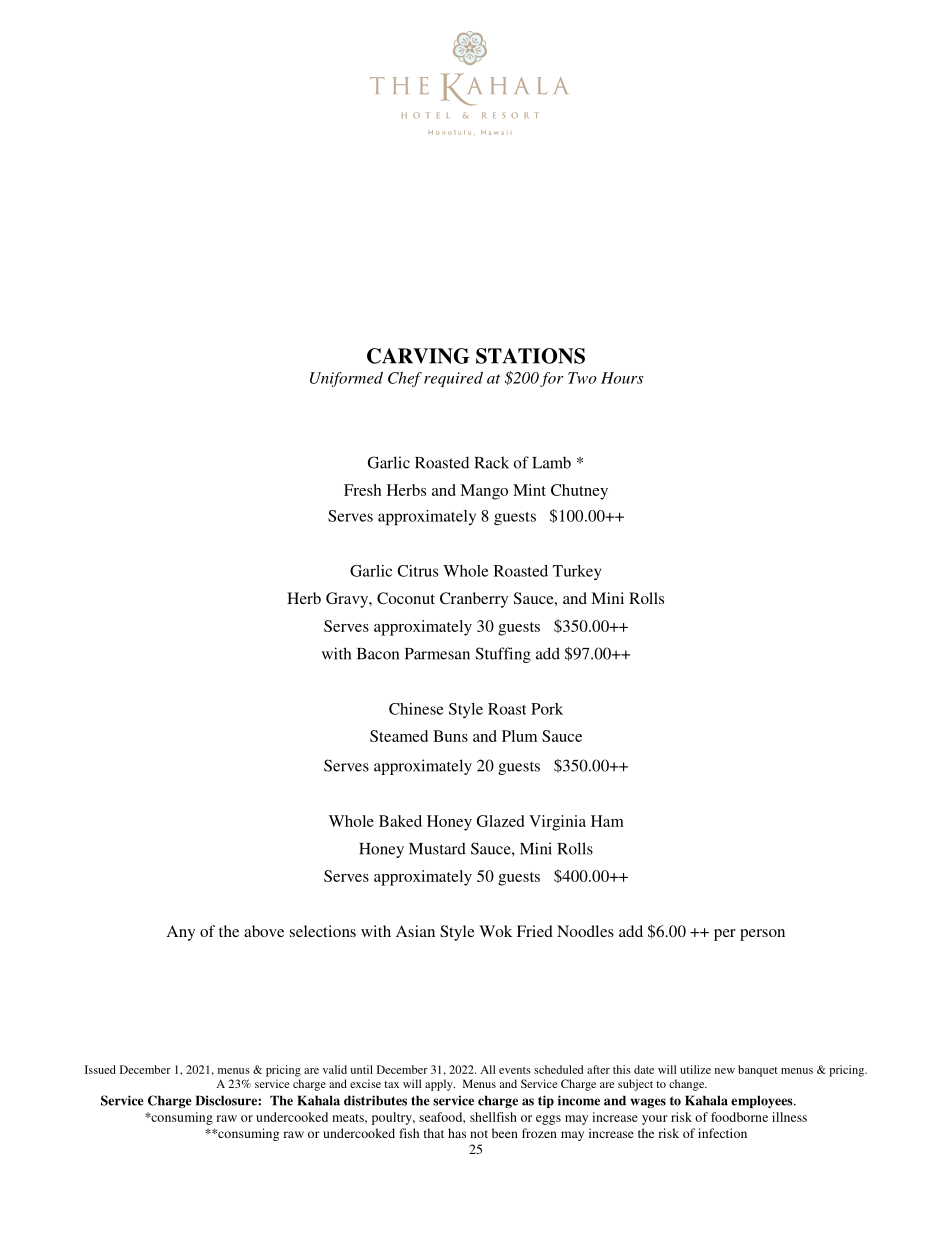 This screenshot has height=1233, width=952. Describe the element at coordinates (474, 600) in the screenshot. I see `Cranberry` at that location.
